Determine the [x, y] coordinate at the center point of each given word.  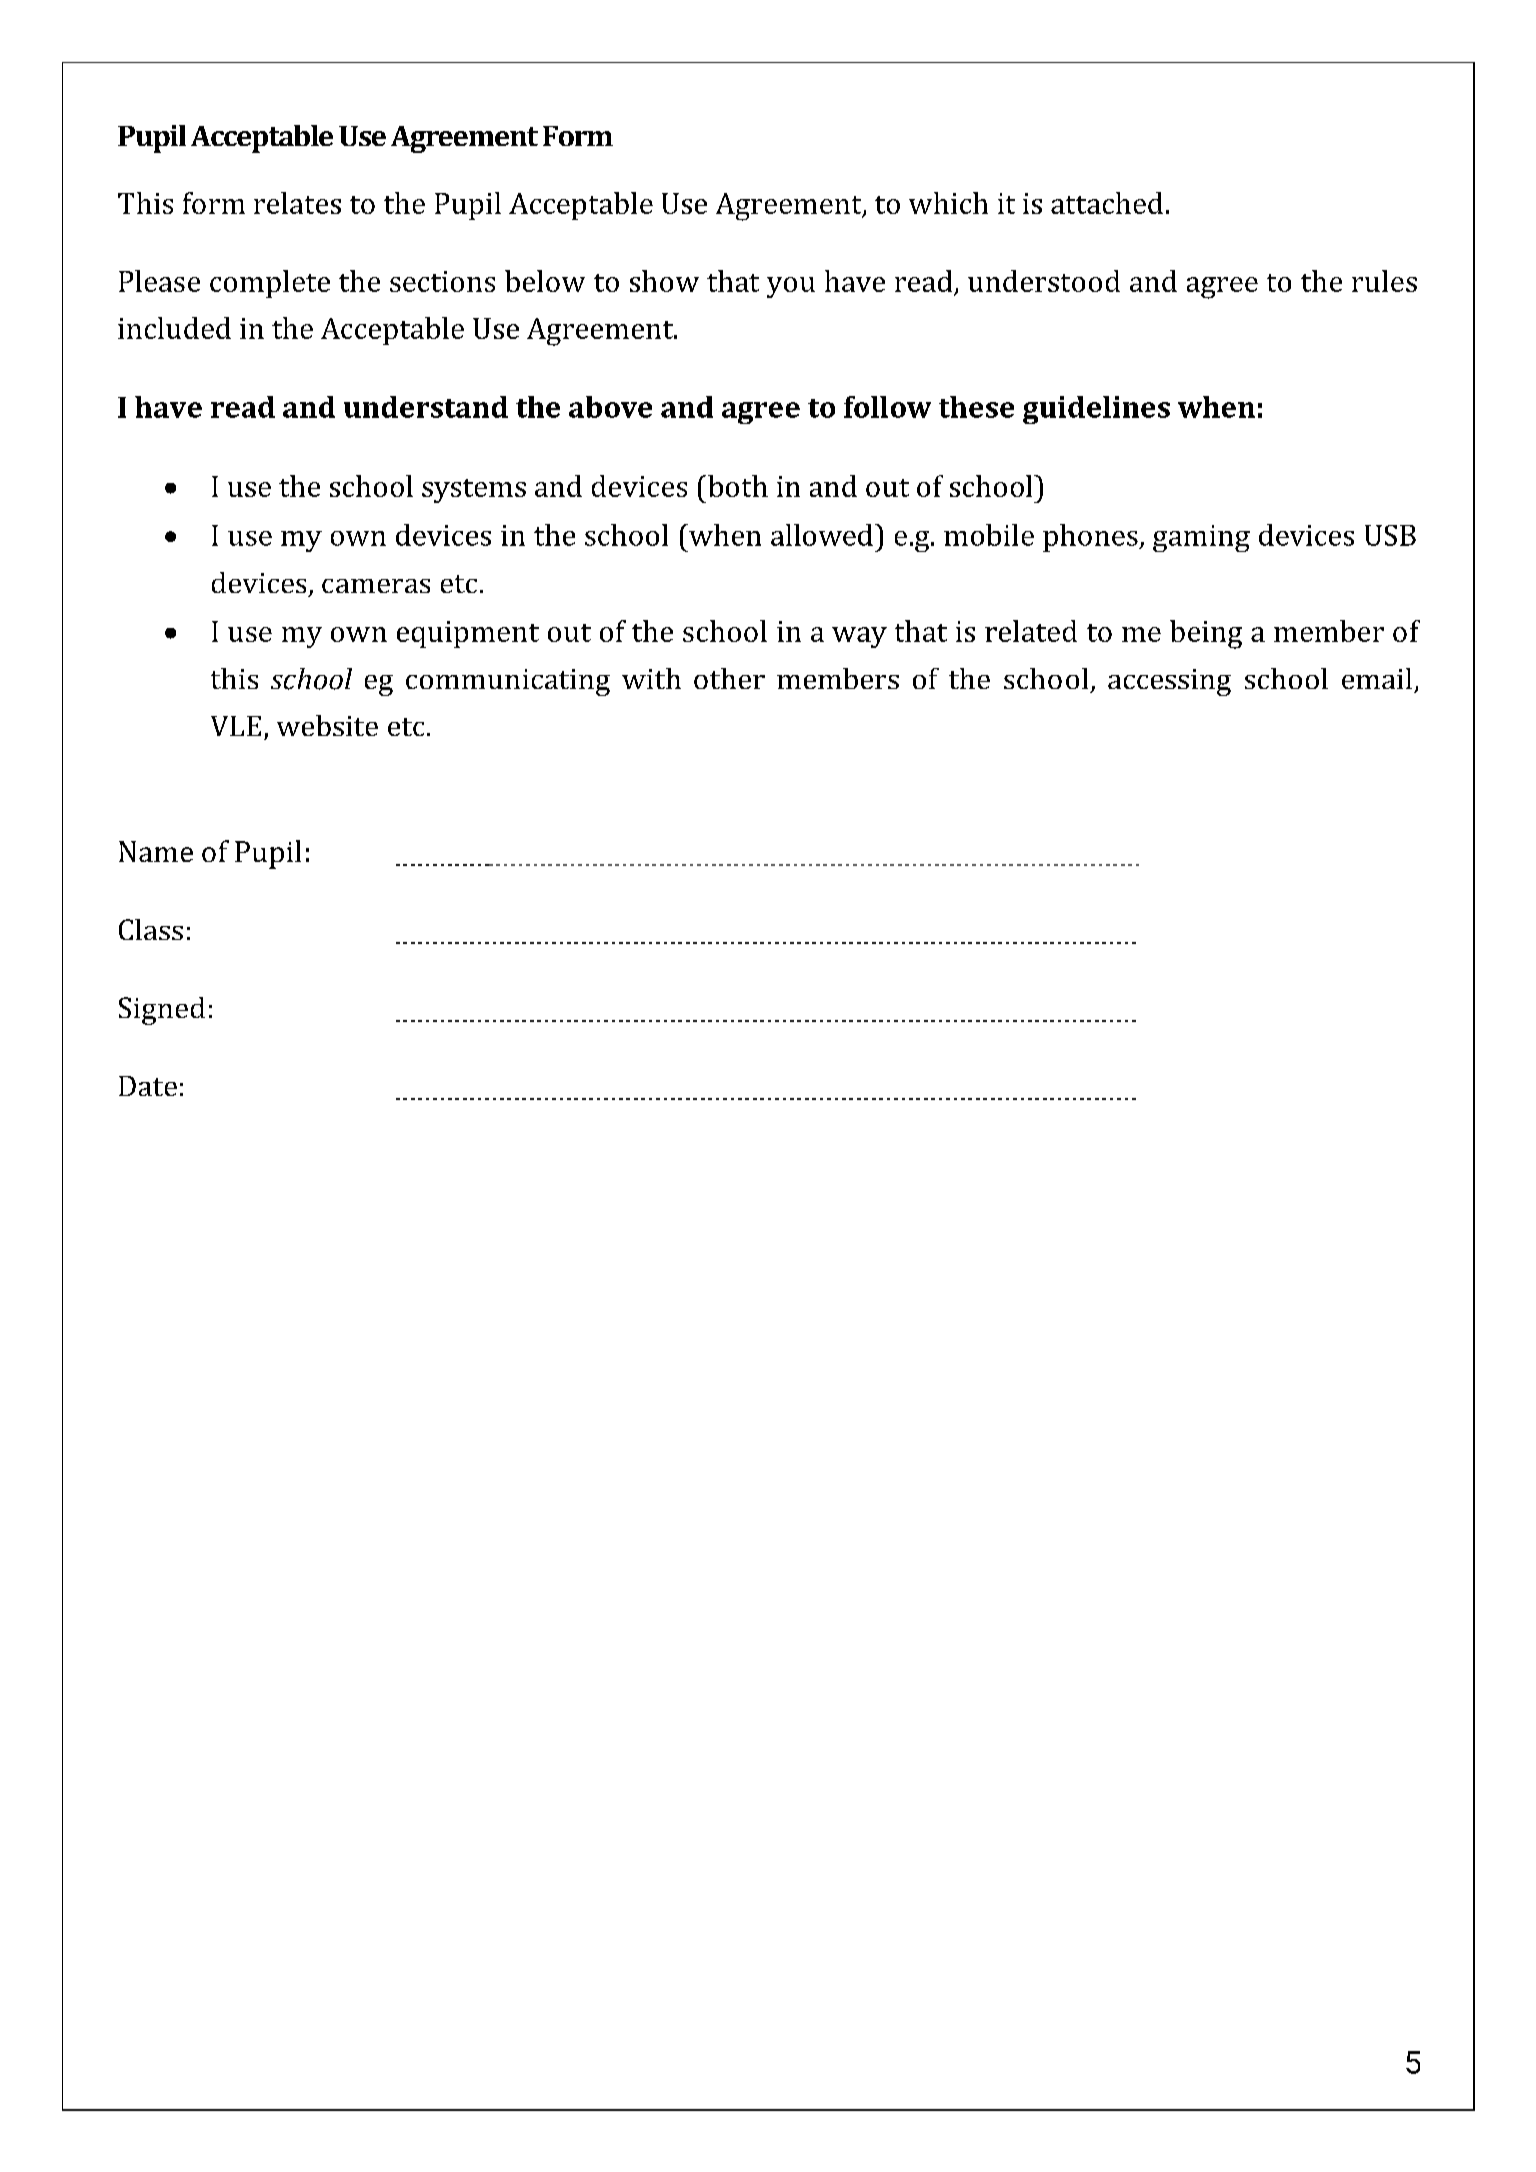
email [1377, 678]
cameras [376, 586]
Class [151, 929]
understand [426, 407]
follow [887, 407]
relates [297, 203]
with [651, 678]
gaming [1201, 538]
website [327, 725]
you [791, 287]
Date [148, 1086]
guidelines [1096, 410]
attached [1107, 203]
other [729, 678]
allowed [822, 535]
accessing [1169, 682]
